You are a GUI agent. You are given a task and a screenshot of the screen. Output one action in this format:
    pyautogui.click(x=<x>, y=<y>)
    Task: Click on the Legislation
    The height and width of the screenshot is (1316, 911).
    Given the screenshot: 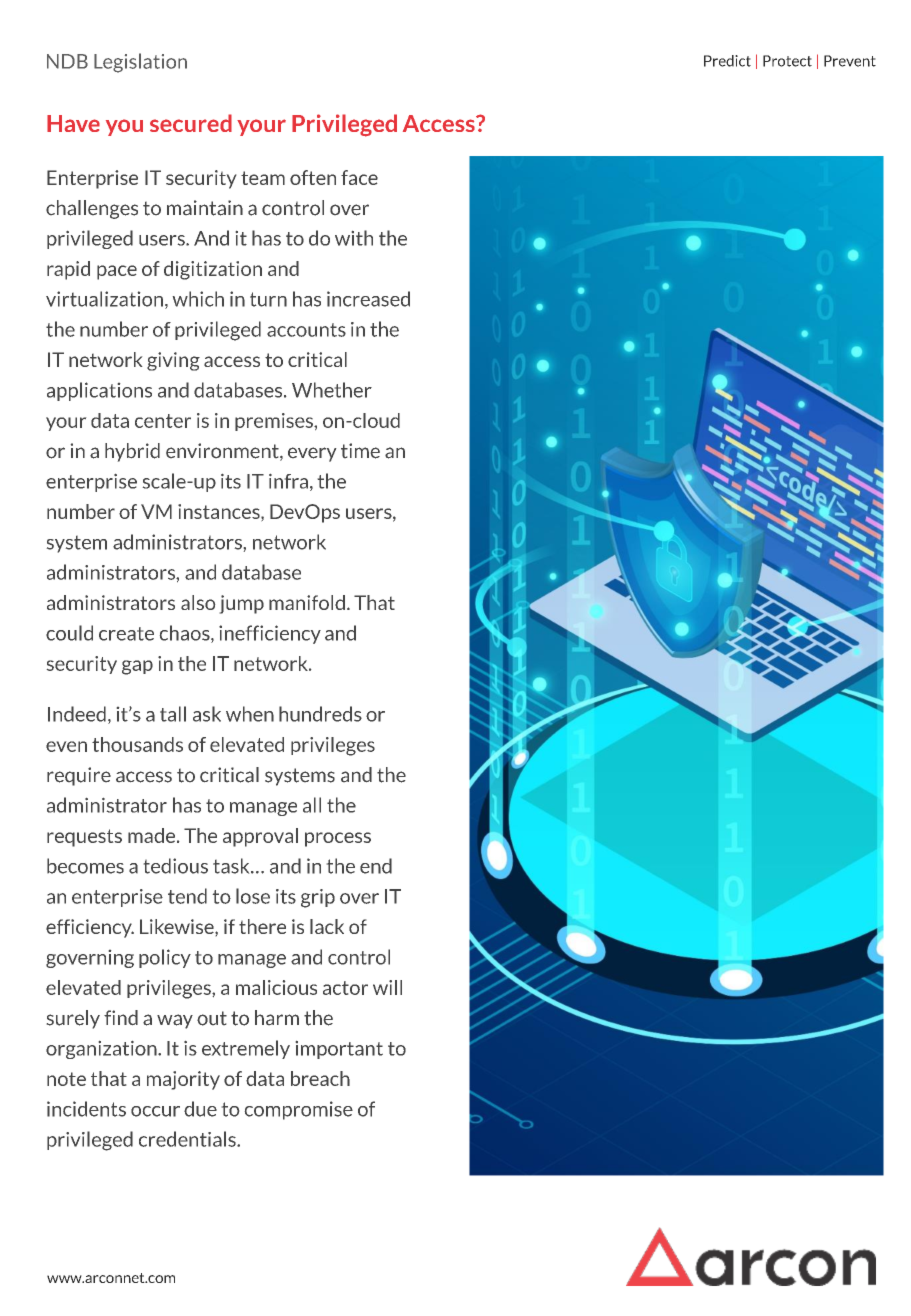 What is the action you would take?
    pyautogui.click(x=140, y=63)
